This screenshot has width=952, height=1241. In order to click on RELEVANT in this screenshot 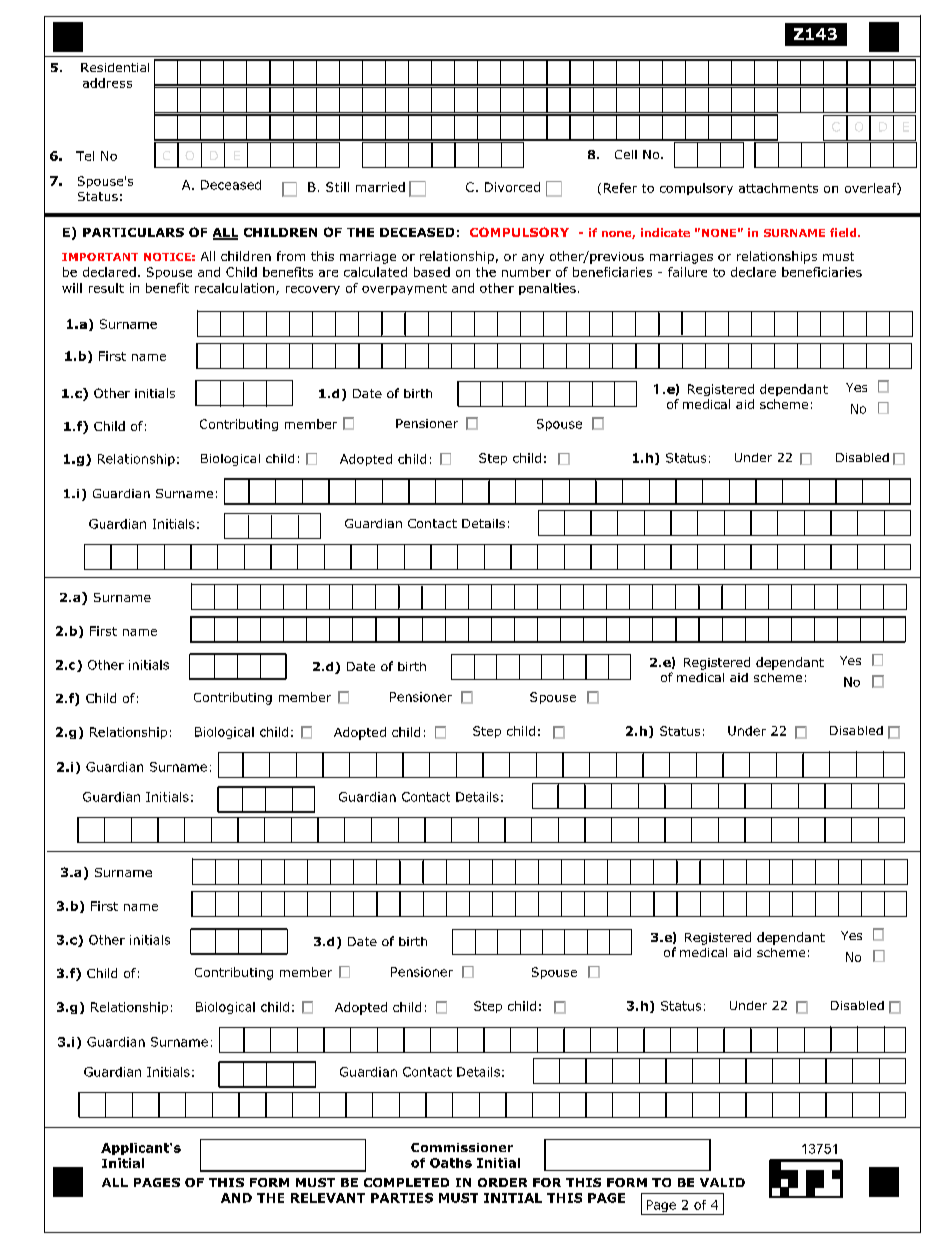, I will do `click(328, 1198)`.
